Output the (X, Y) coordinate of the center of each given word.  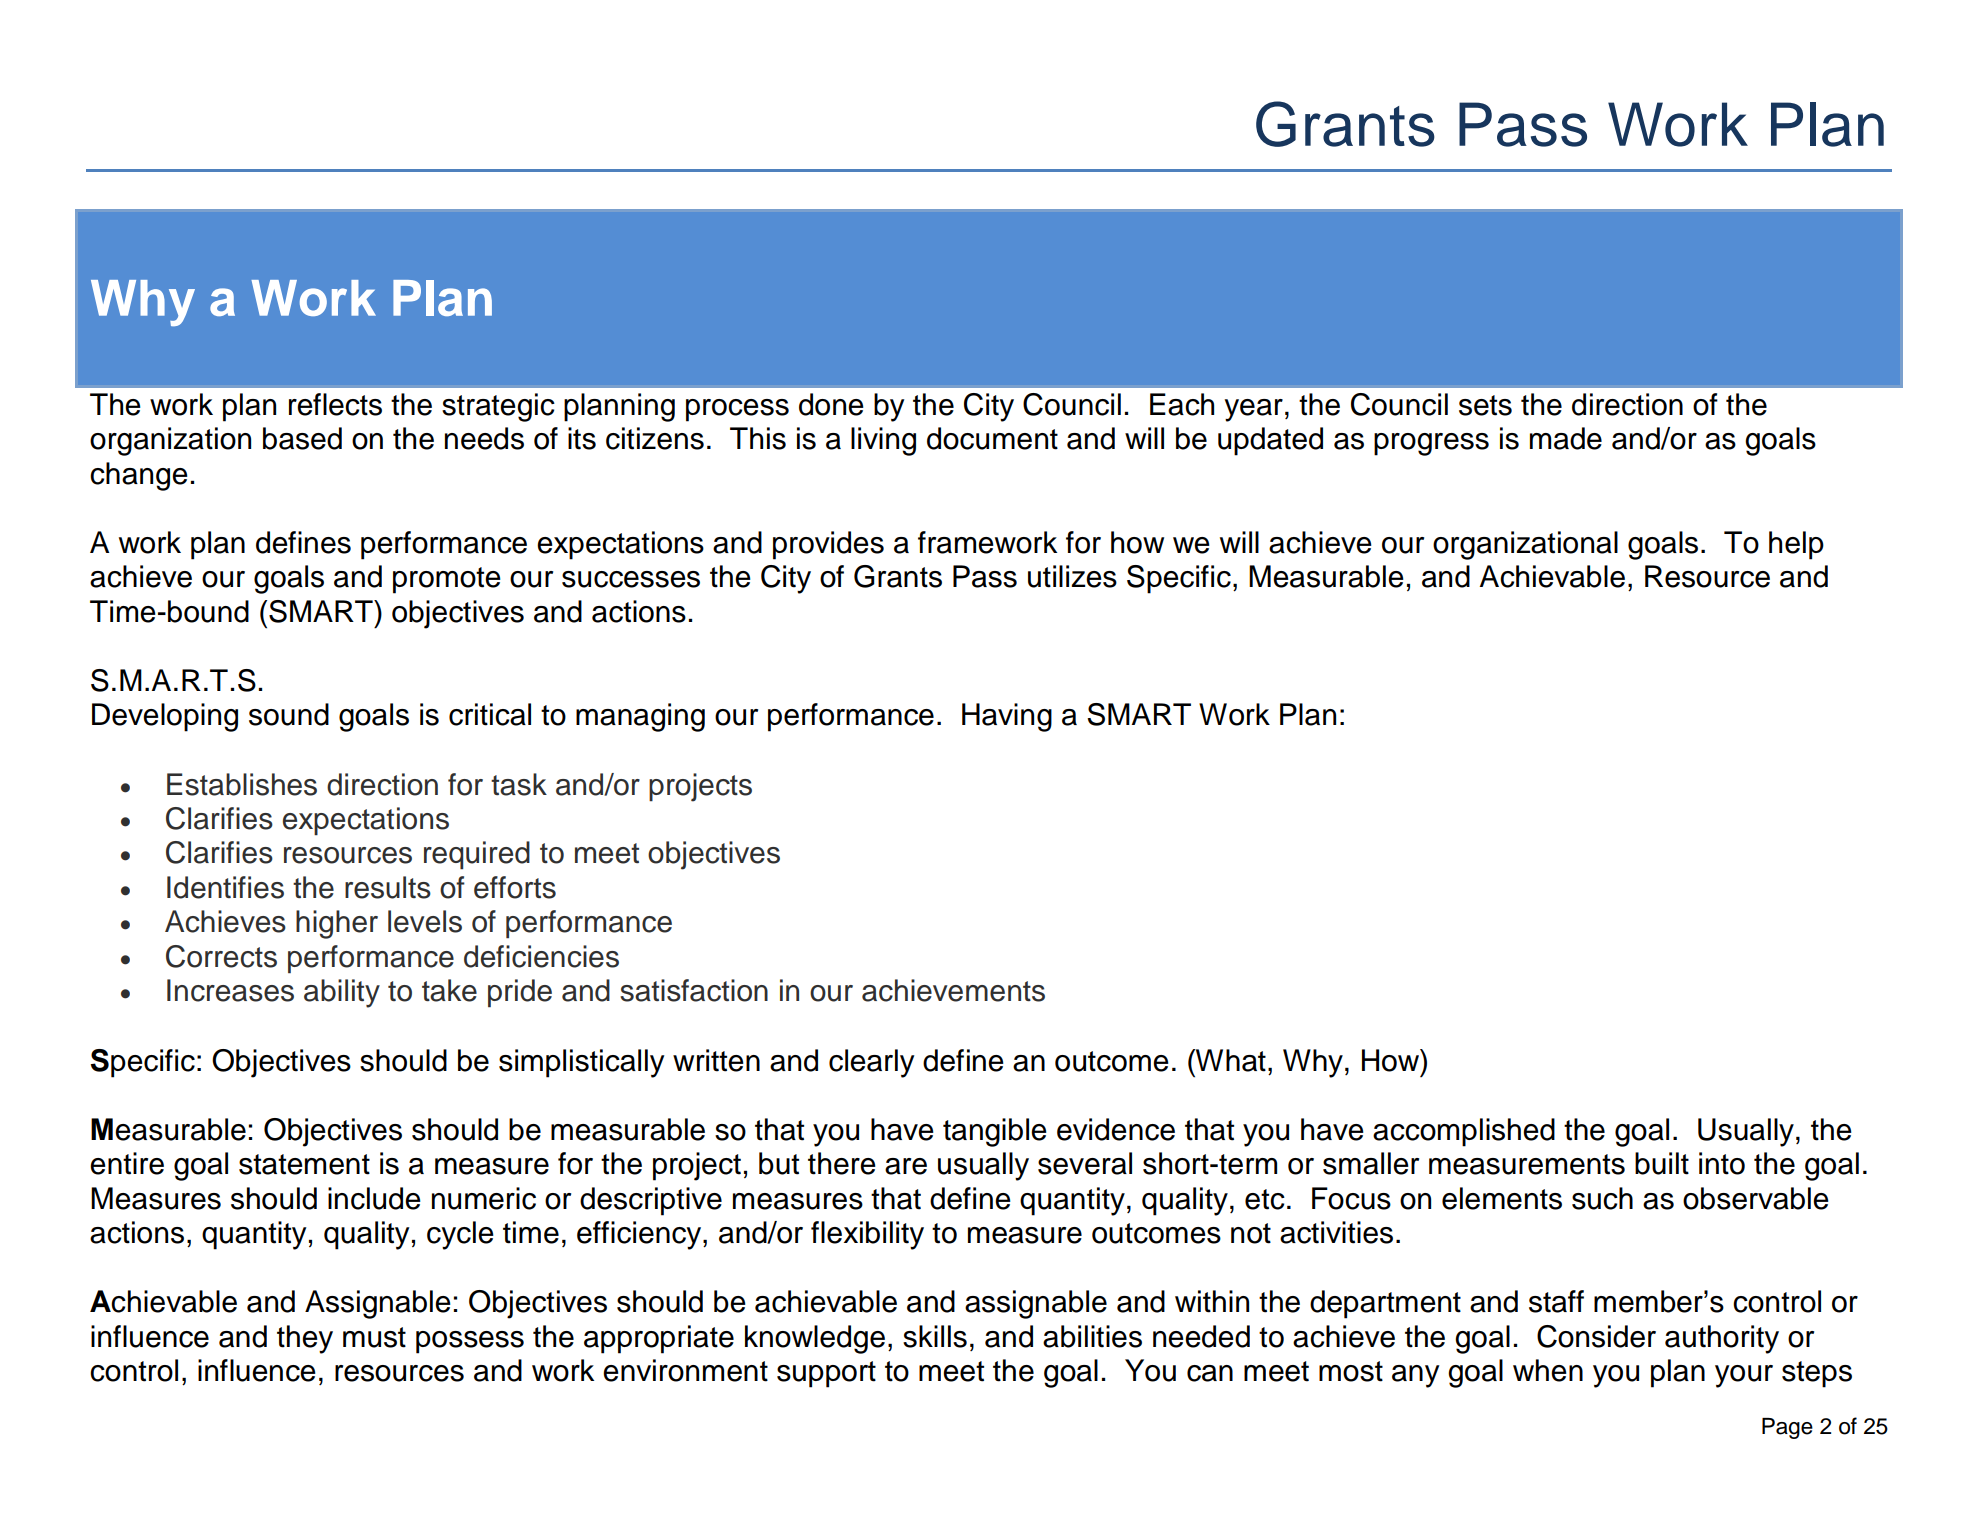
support (826, 1374)
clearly (872, 1063)
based (302, 438)
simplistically (582, 1063)
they (305, 1339)
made (1566, 438)
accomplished (1464, 1132)
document (992, 438)
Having (1007, 717)
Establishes (242, 784)
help (1796, 545)
